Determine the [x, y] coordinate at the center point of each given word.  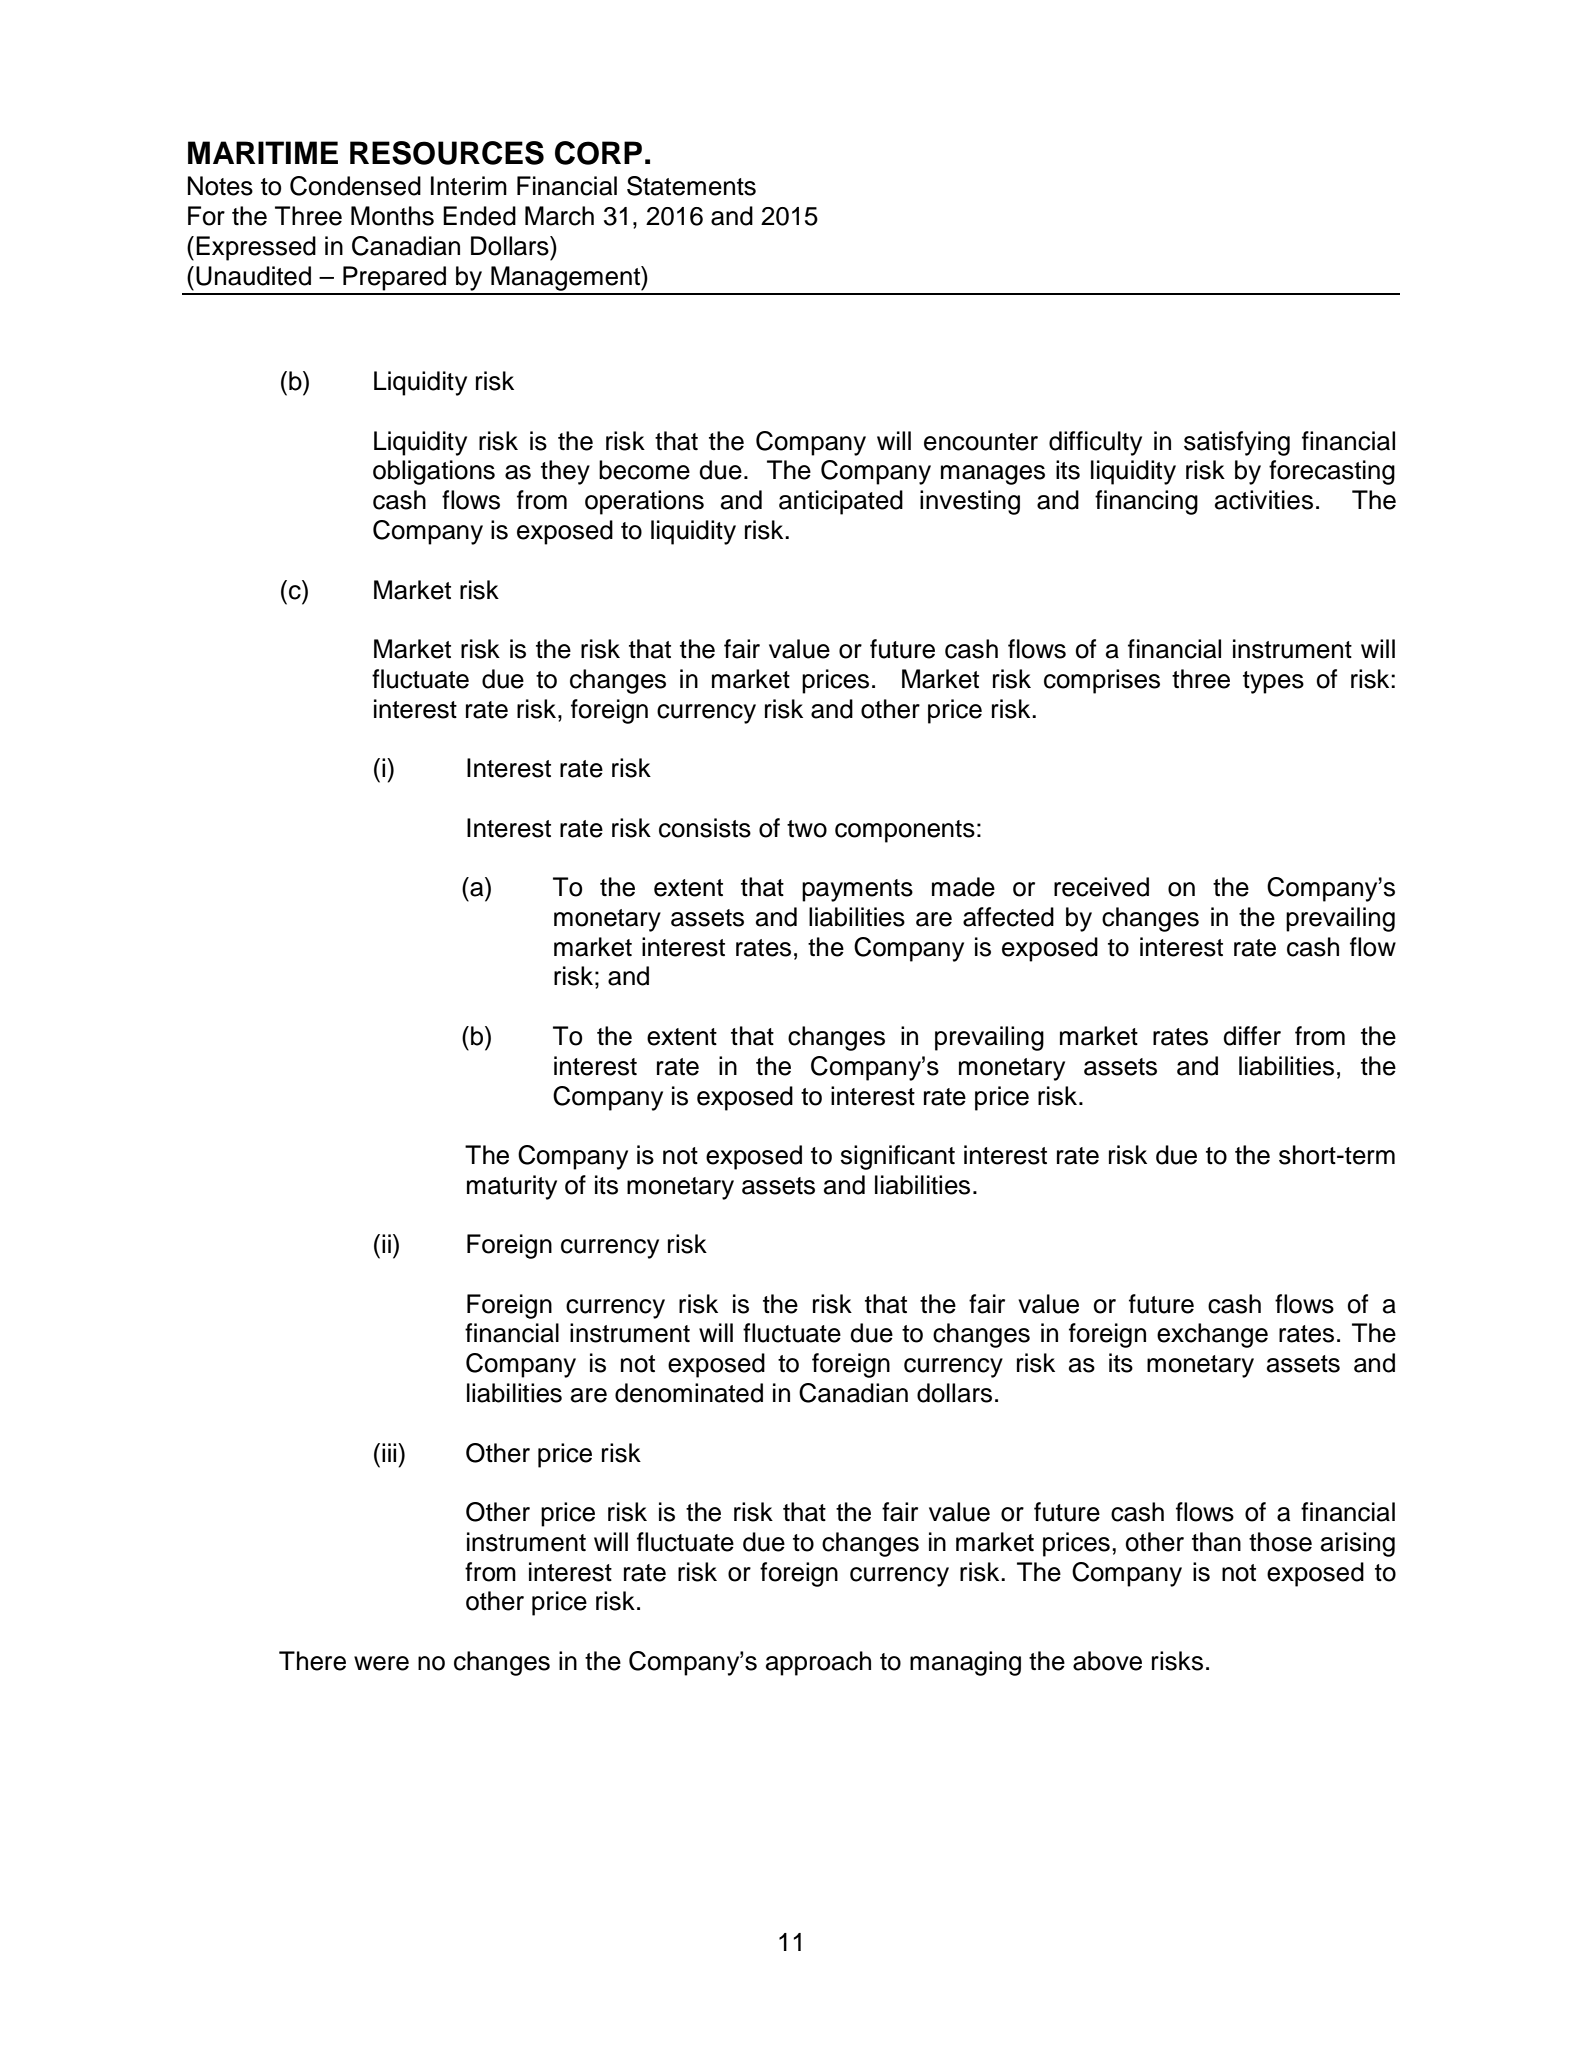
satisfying [1237, 443]
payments [857, 890]
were [381, 1663]
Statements [691, 186]
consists [705, 828]
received [1101, 887]
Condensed [355, 186]
